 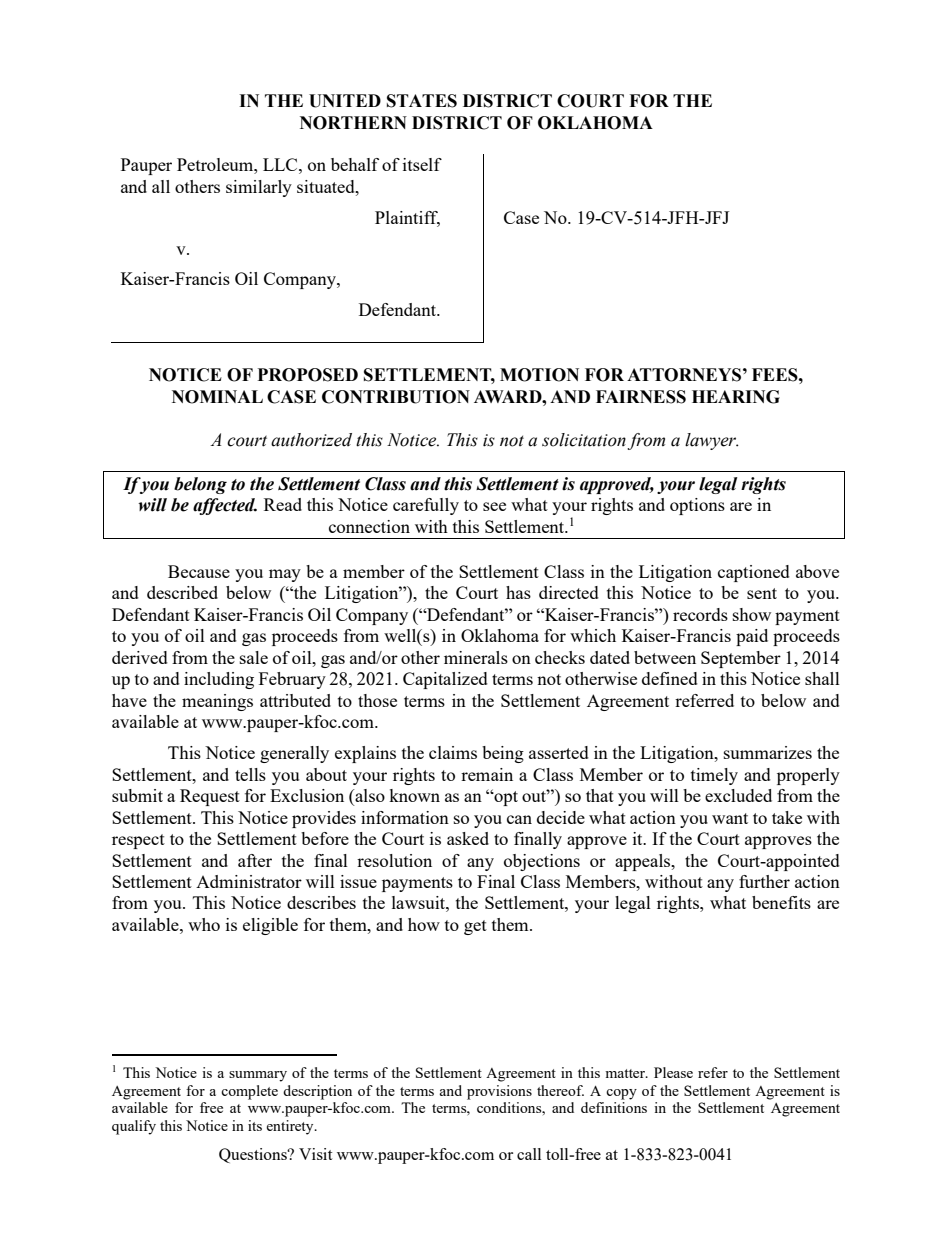 What do you see at coordinates (422, 101) in the screenshot?
I see `STATES` at bounding box center [422, 101].
